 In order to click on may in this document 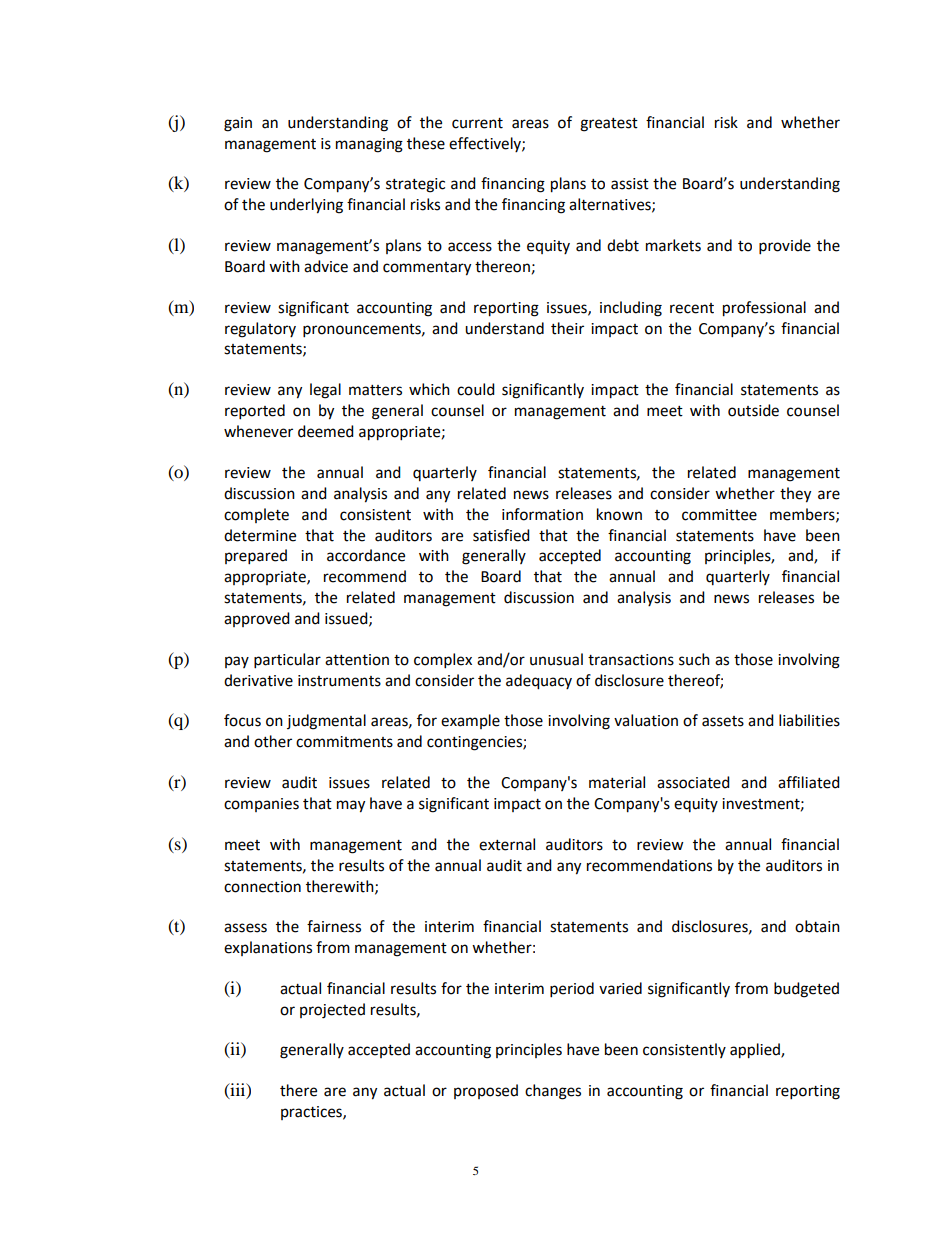, I will do `click(351, 806)`.
